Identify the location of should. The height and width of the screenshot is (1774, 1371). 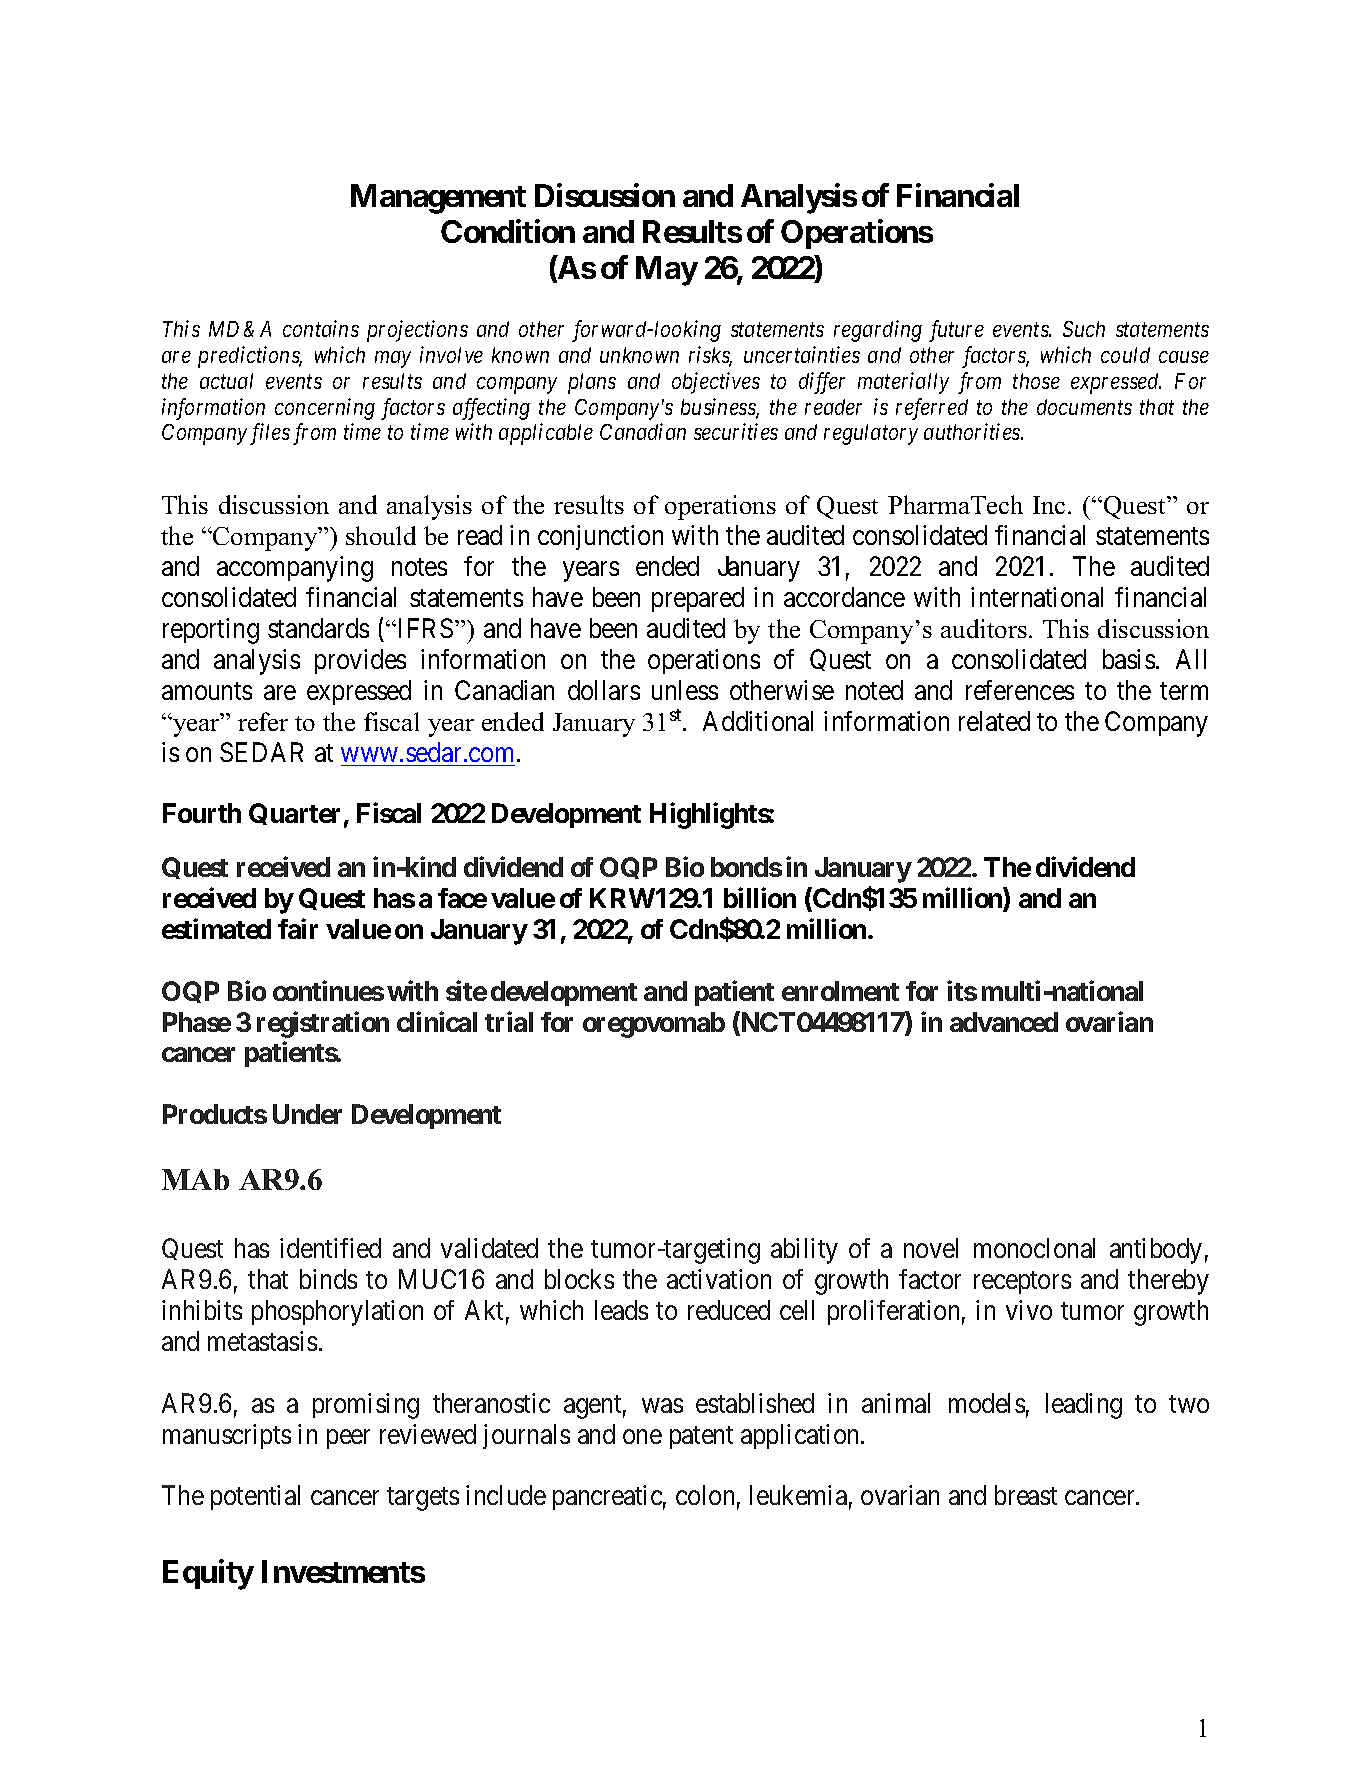
(381, 535).
